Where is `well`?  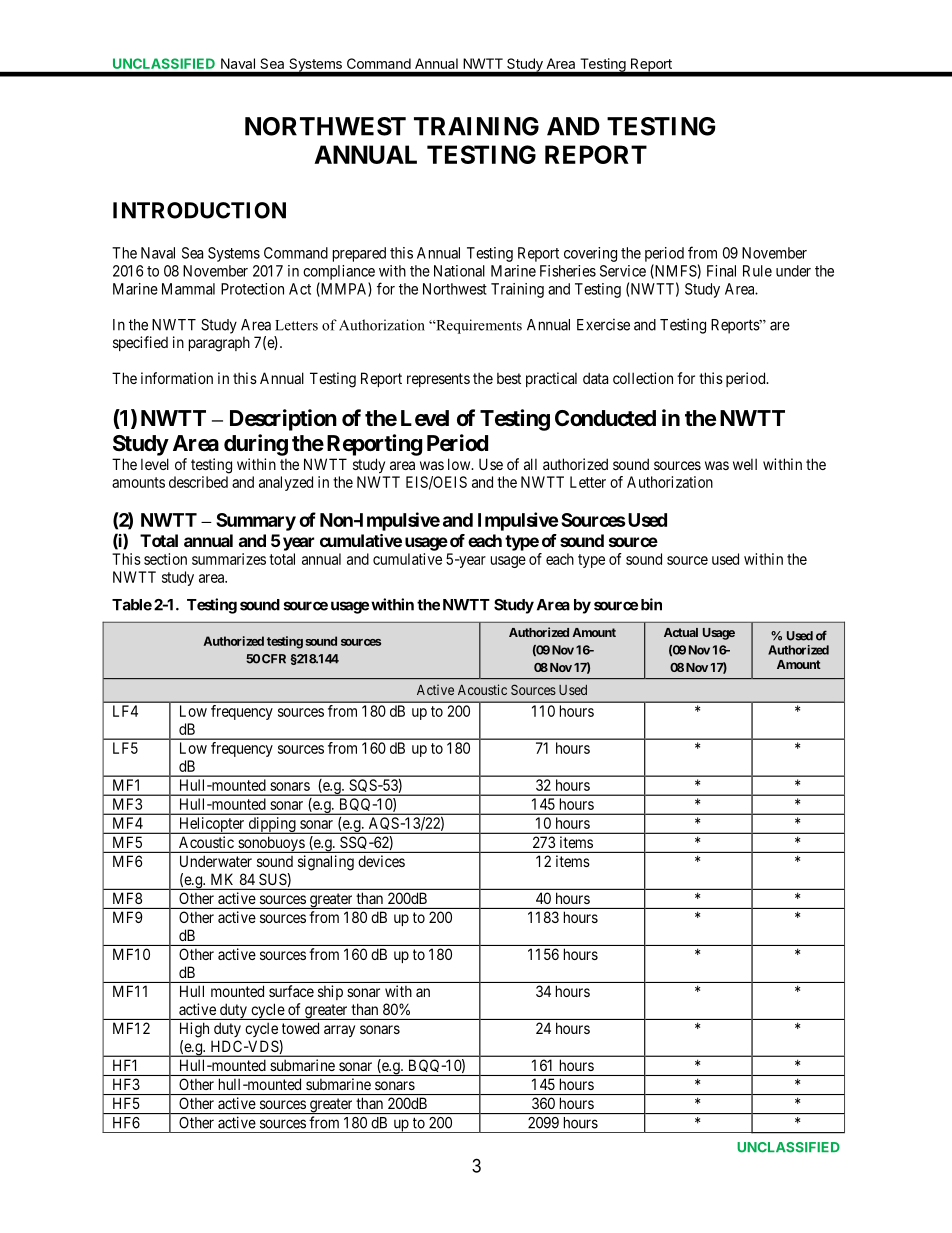 well is located at coordinates (745, 464).
